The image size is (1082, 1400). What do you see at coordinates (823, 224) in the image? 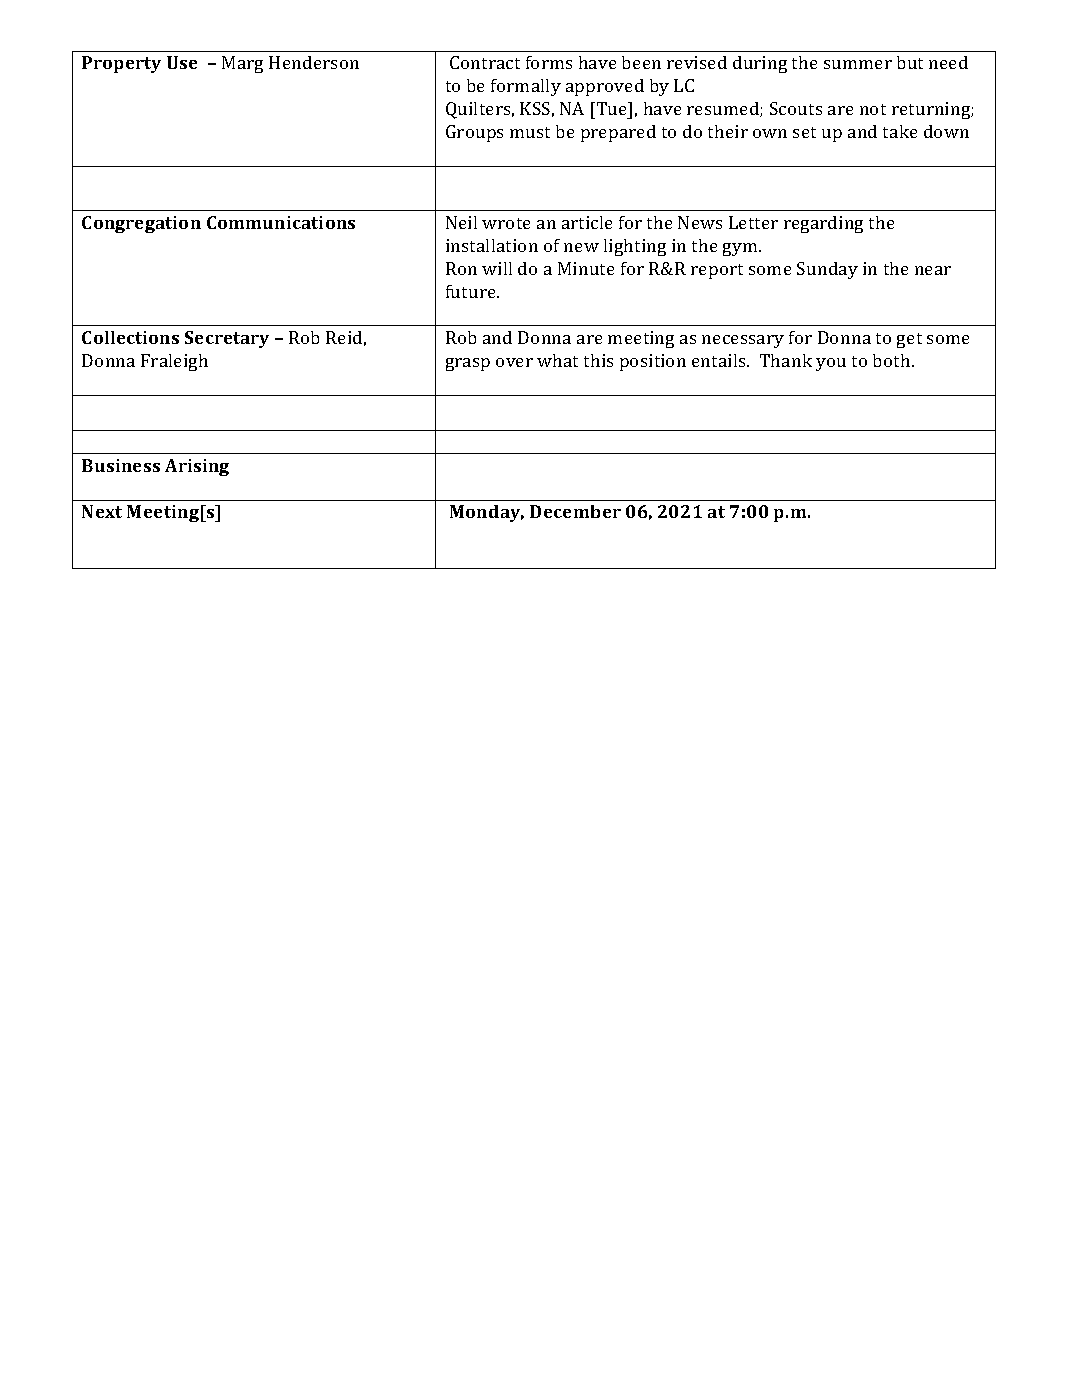
I see `regarding` at bounding box center [823, 224].
